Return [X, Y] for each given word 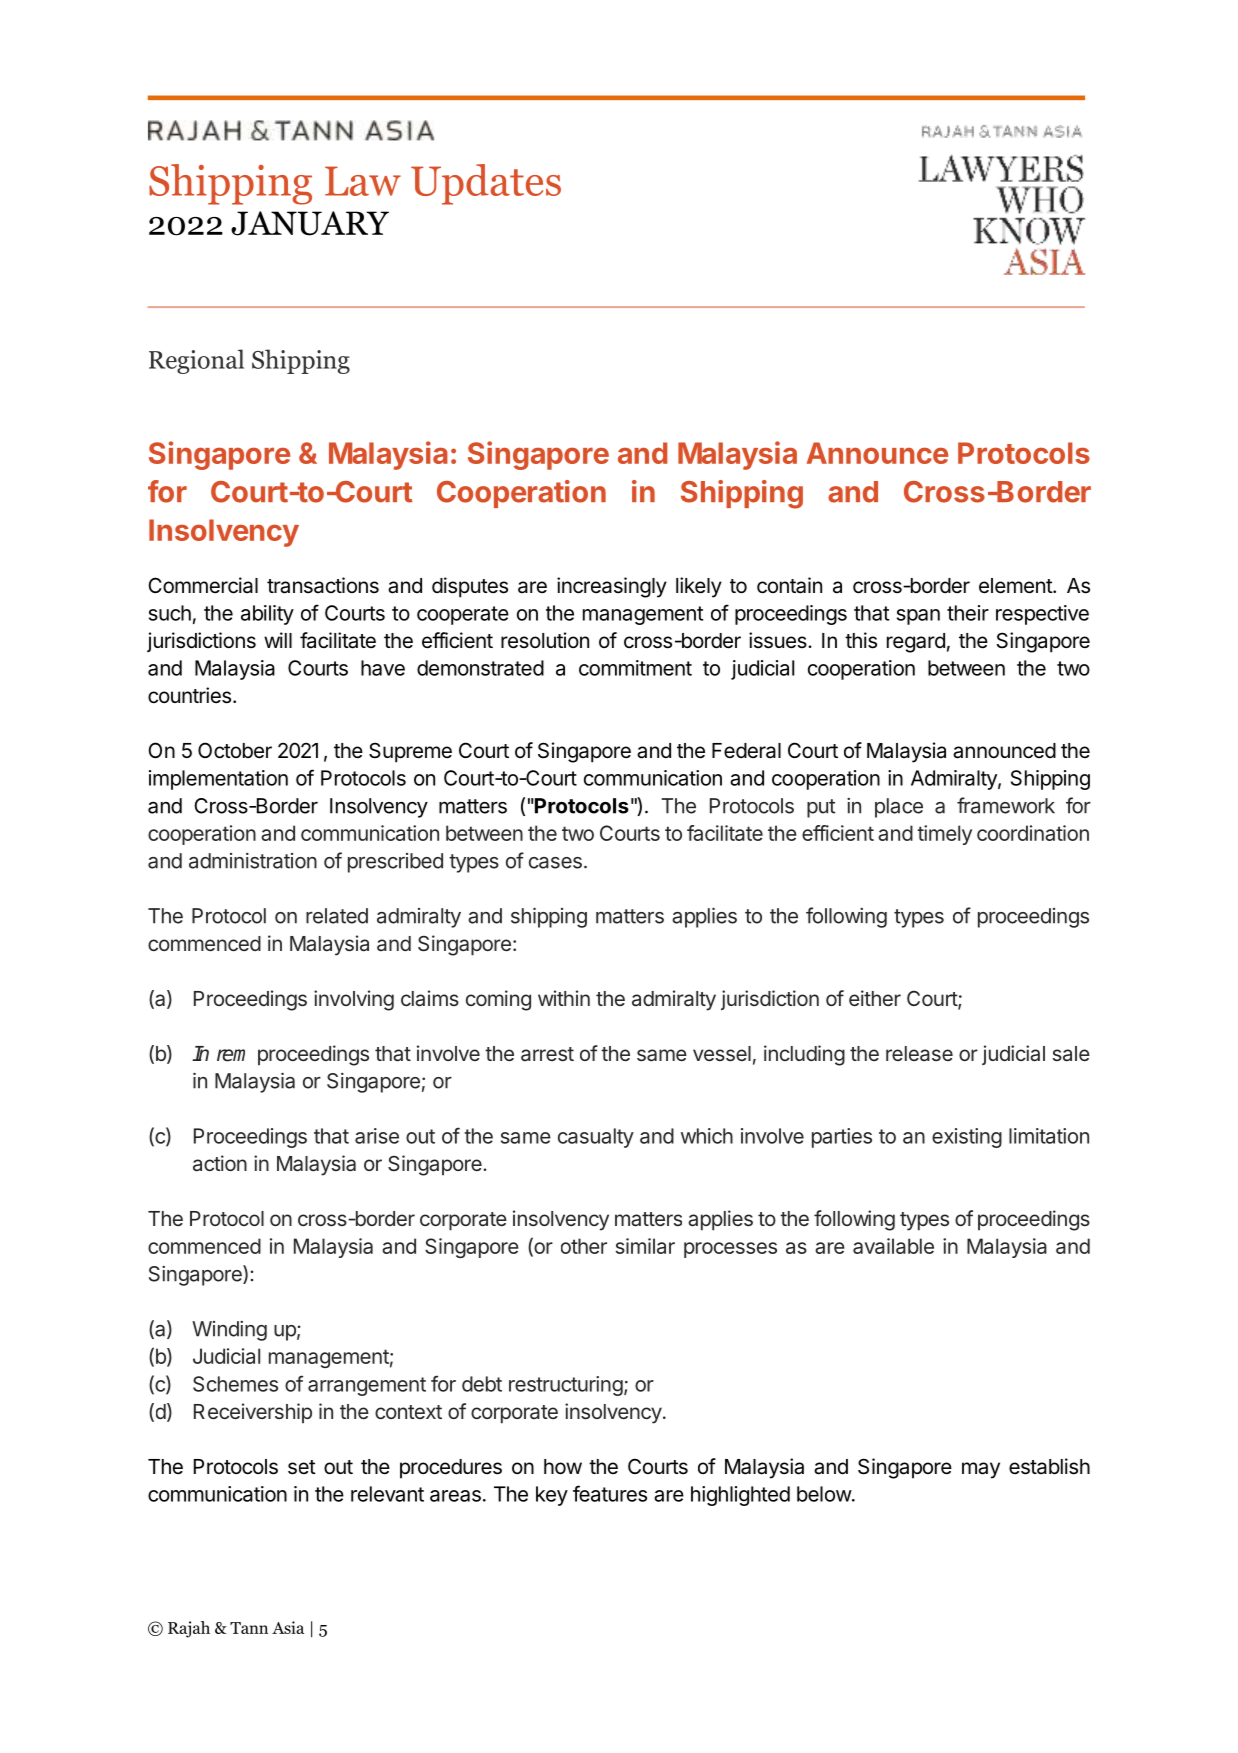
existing [967, 1138]
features [610, 1493]
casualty [596, 1138]
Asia [288, 1627]
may [981, 1470]
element [1016, 586]
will [278, 640]
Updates [486, 184]
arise [377, 1136]
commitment [635, 668]
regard [916, 643]
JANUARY [310, 223]
